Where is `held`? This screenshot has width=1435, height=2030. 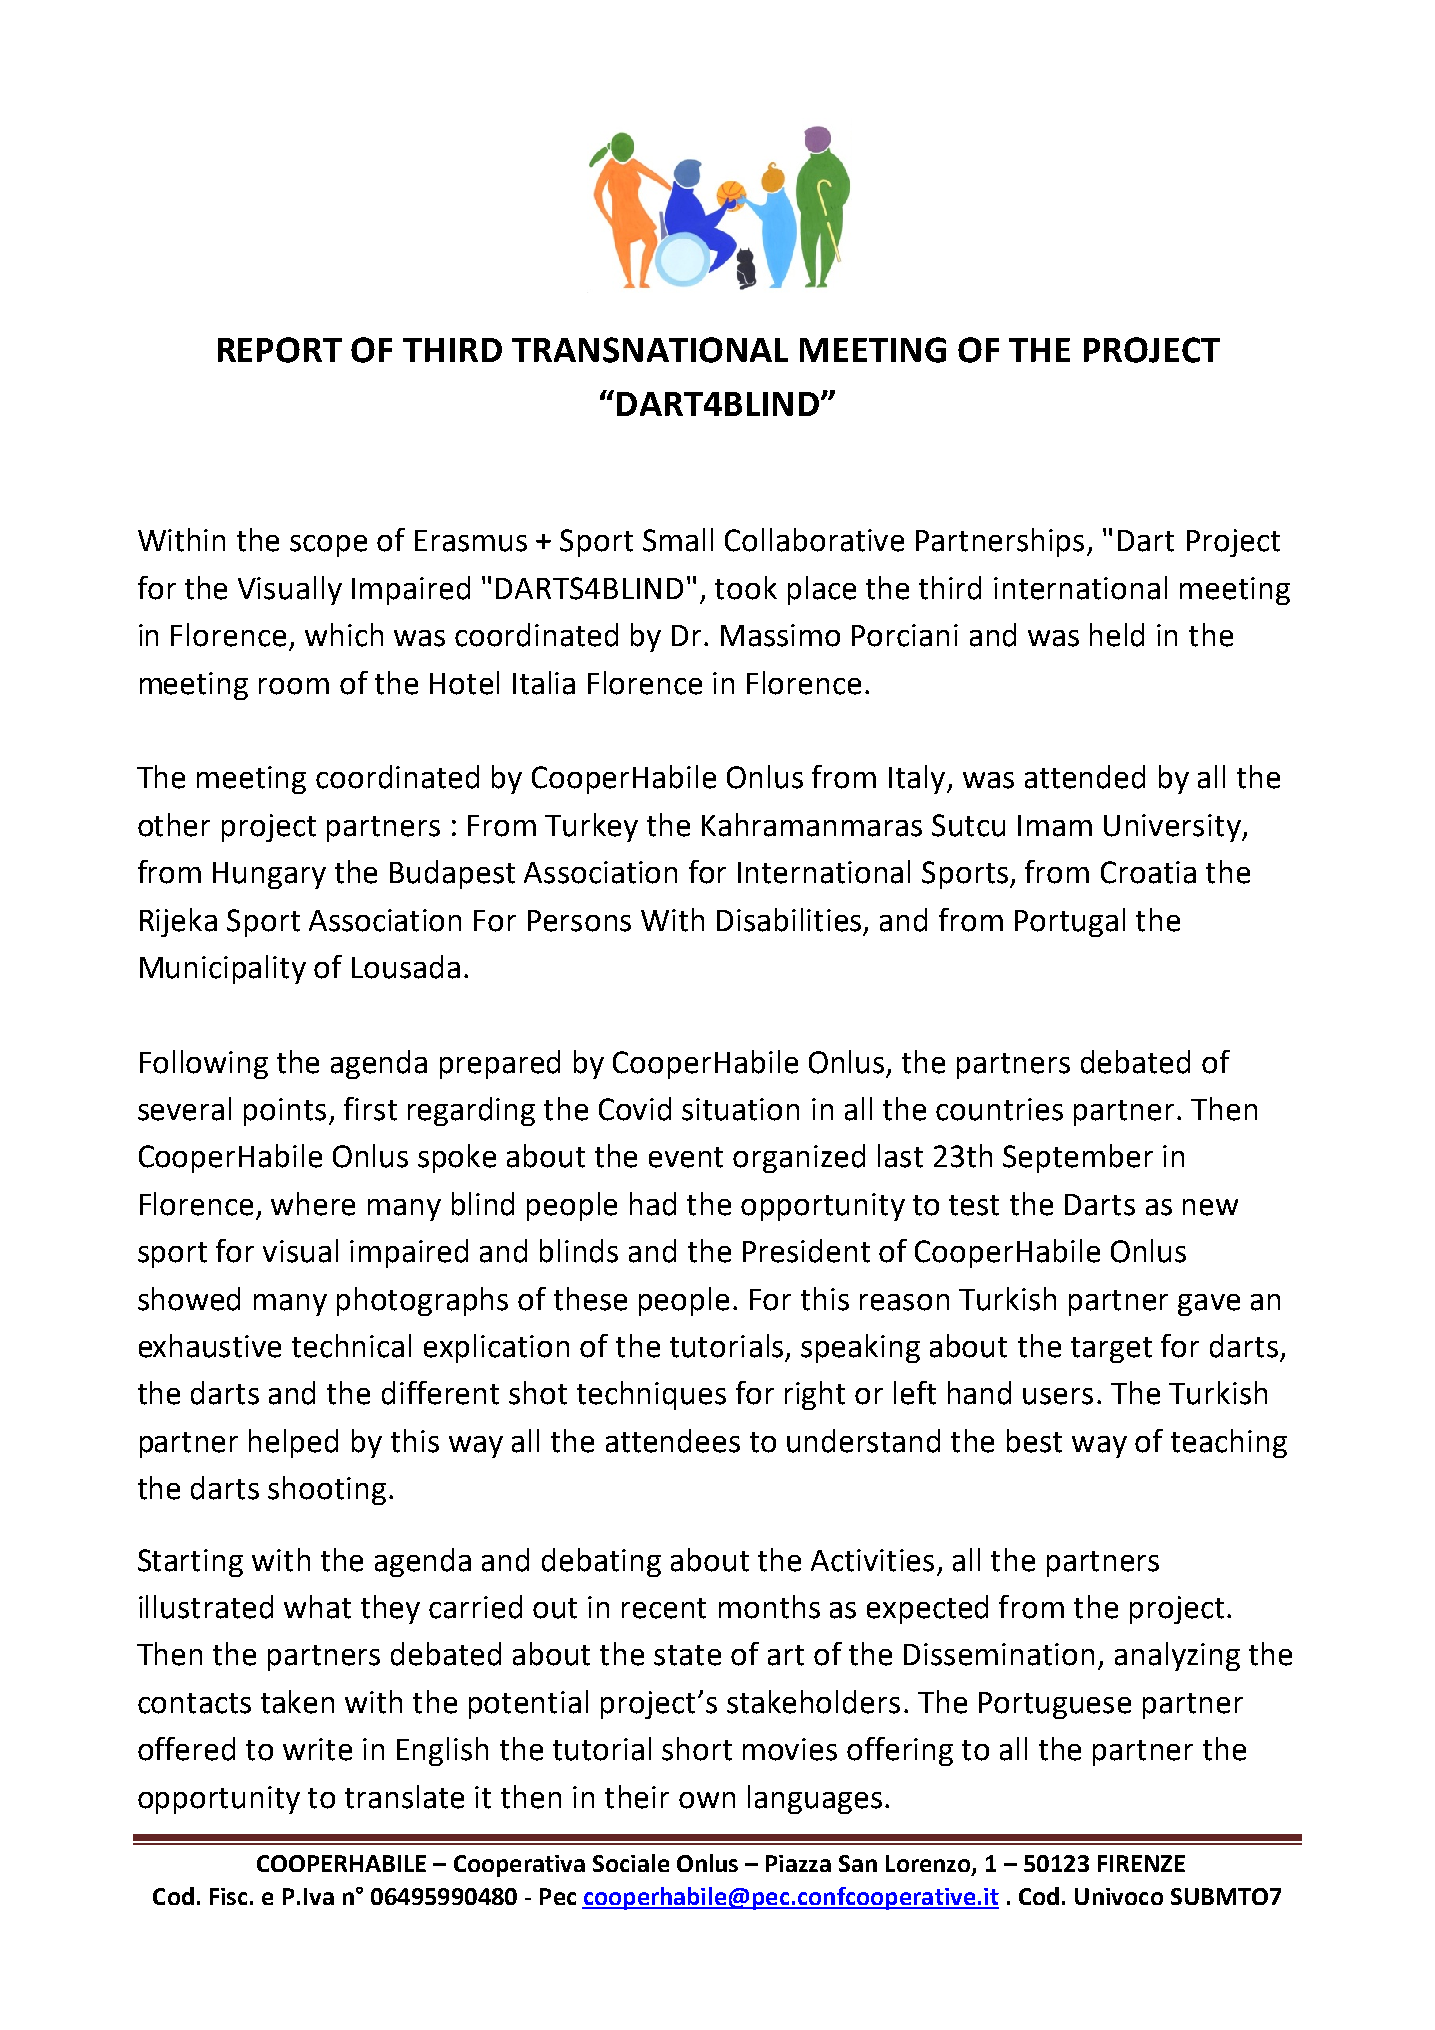
held is located at coordinates (1117, 635).
